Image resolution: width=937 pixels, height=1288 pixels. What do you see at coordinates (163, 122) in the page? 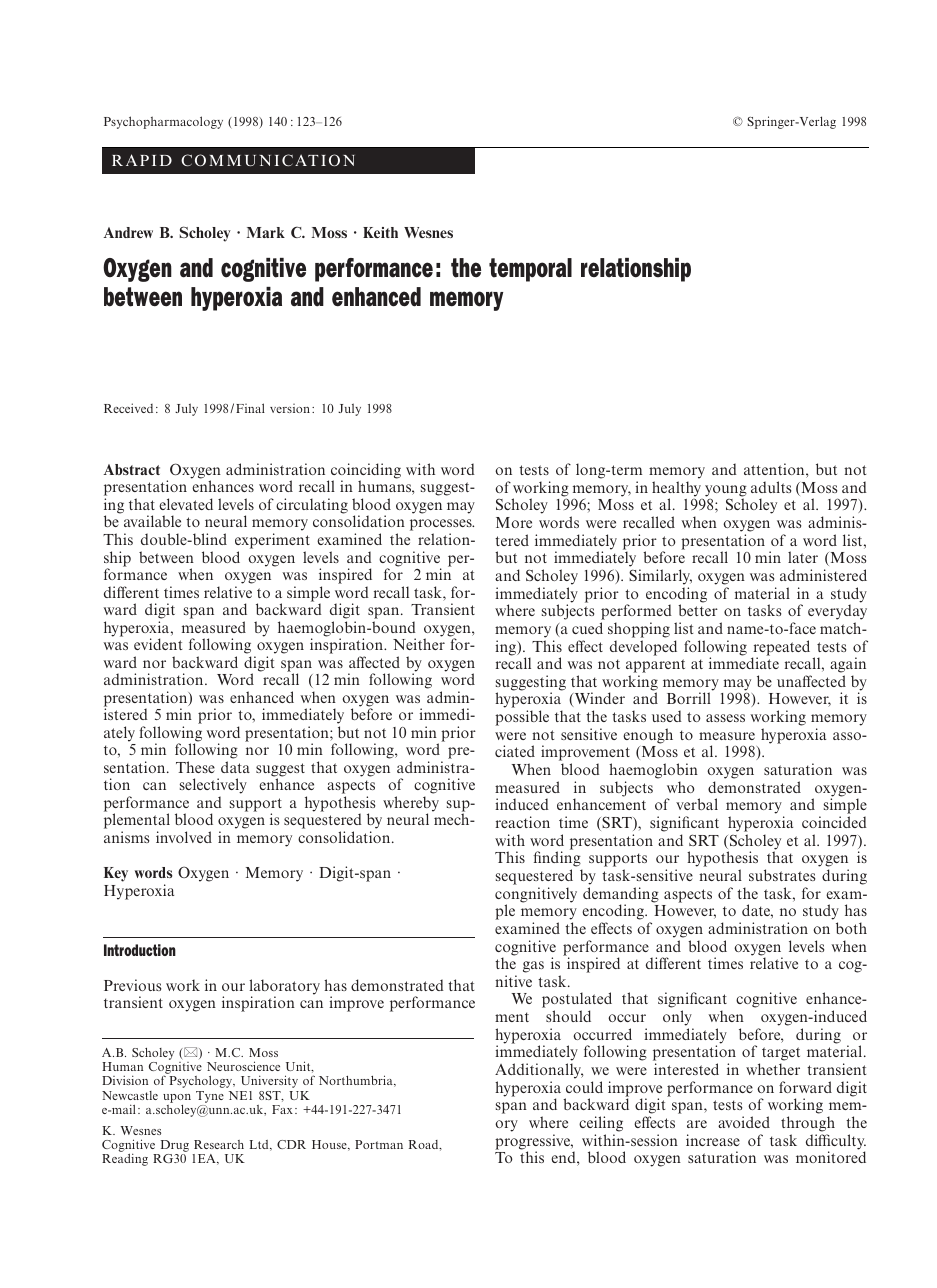
I see `Psychopharmacology` at bounding box center [163, 122].
